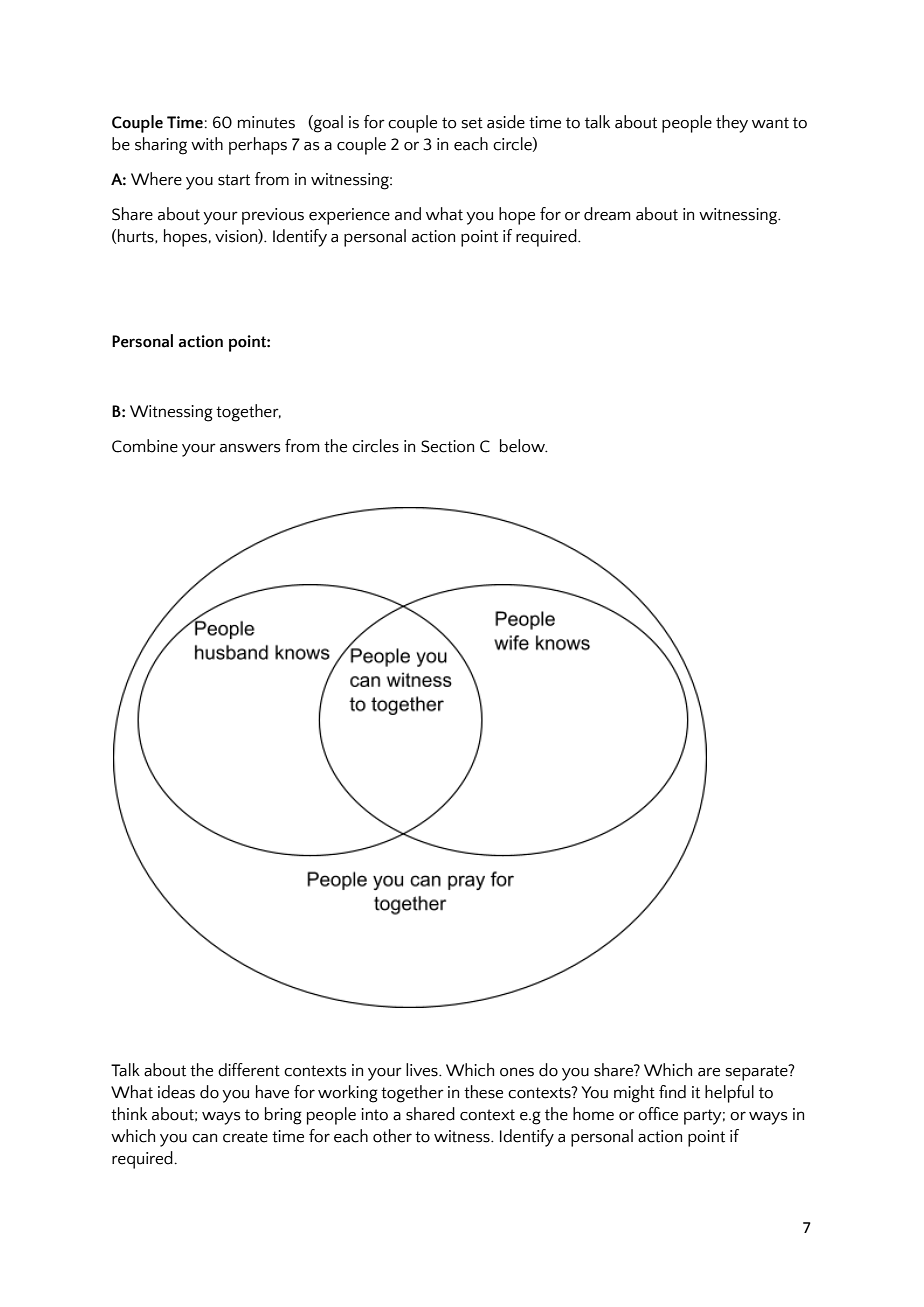 The width and height of the page is (924, 1307). Describe the element at coordinates (732, 124) in the page. I see `they` at that location.
